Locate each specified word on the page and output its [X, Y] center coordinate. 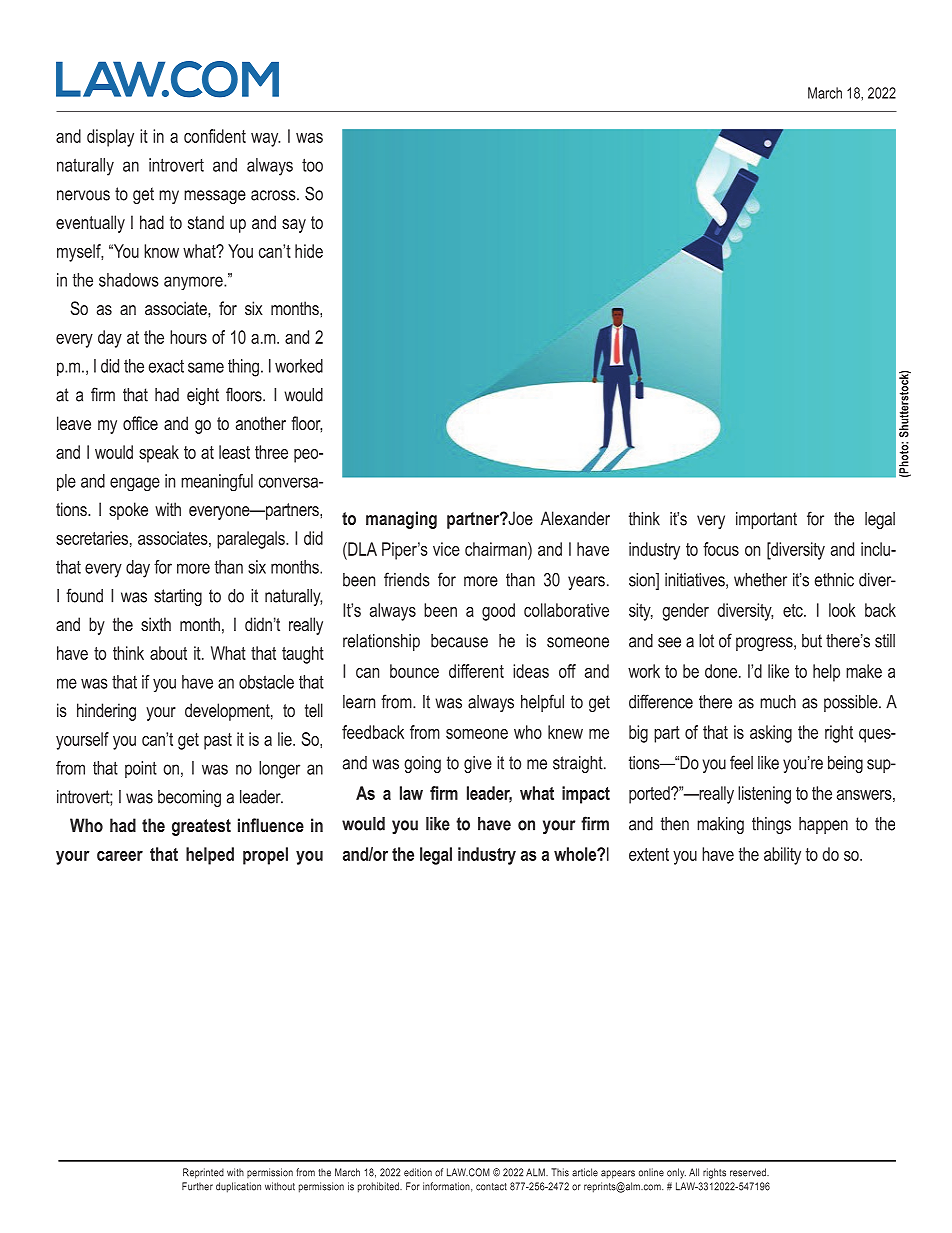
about [168, 653]
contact [491, 1187]
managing [401, 520]
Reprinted [203, 1173]
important [766, 520]
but [812, 641]
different [476, 671]
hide [309, 251]
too [312, 165]
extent [649, 854]
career [120, 856]
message [215, 197]
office [140, 423]
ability [782, 856]
